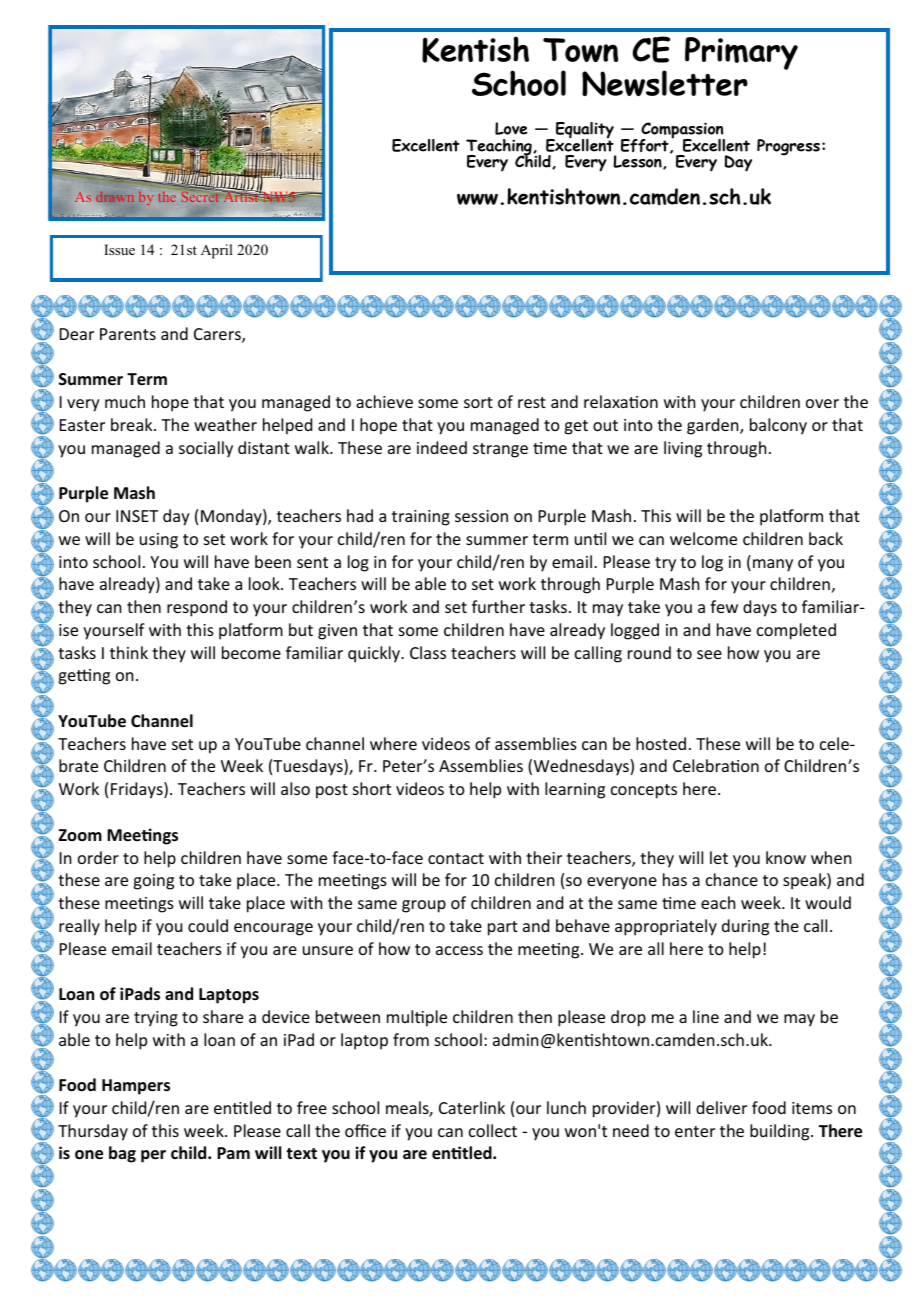  What do you see at coordinates (511, 128) in the screenshot?
I see `Love` at bounding box center [511, 128].
